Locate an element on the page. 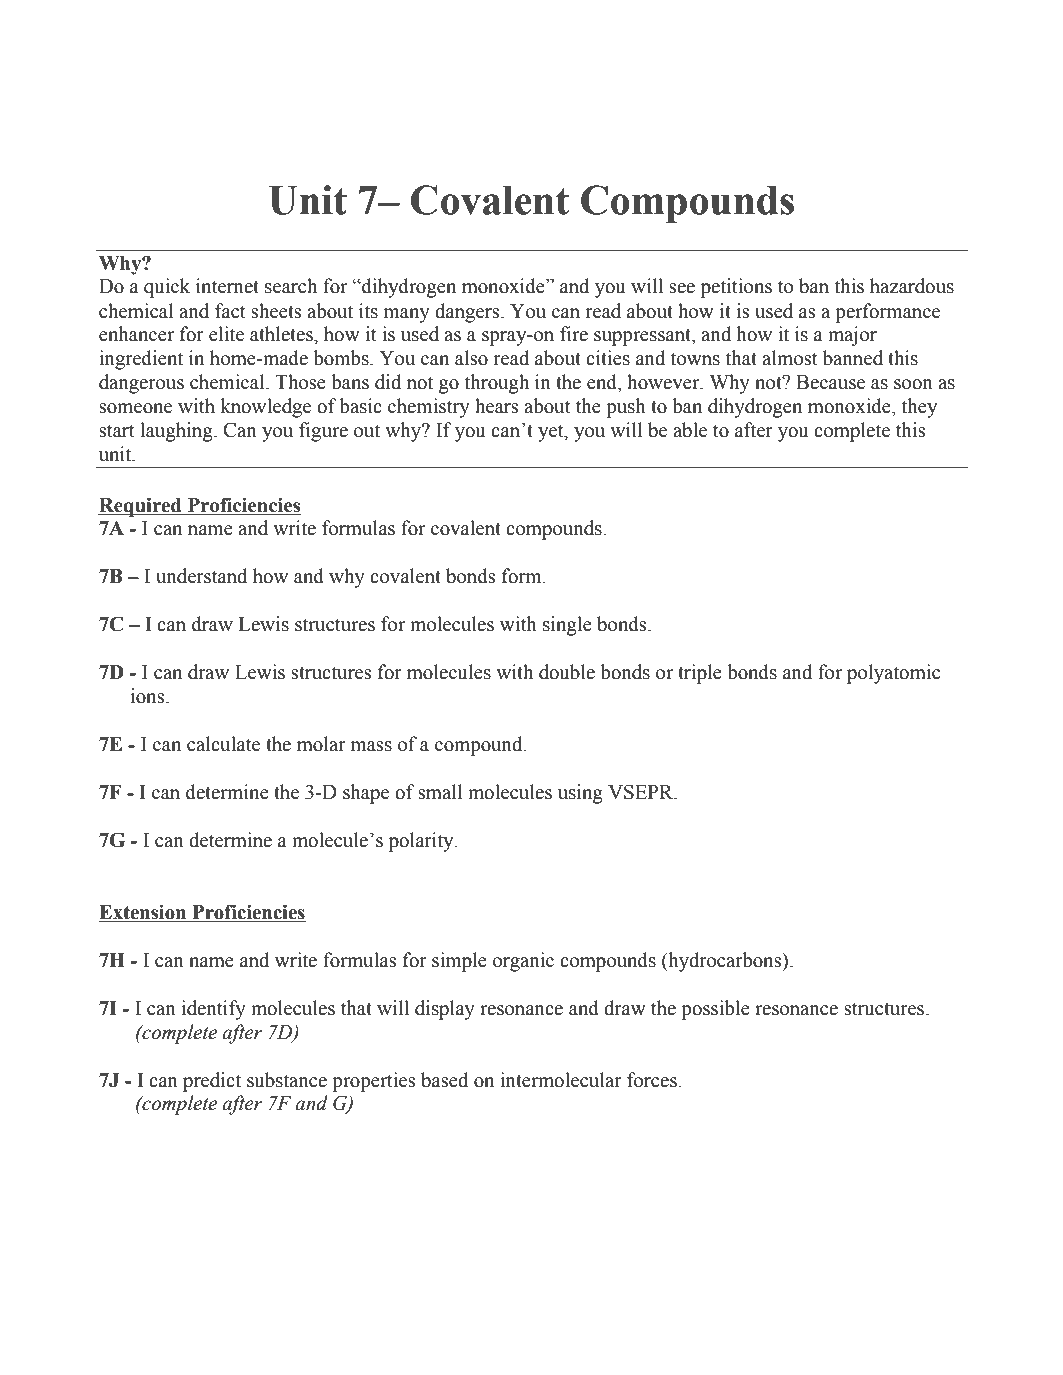  intermolecular is located at coordinates (561, 1080).
